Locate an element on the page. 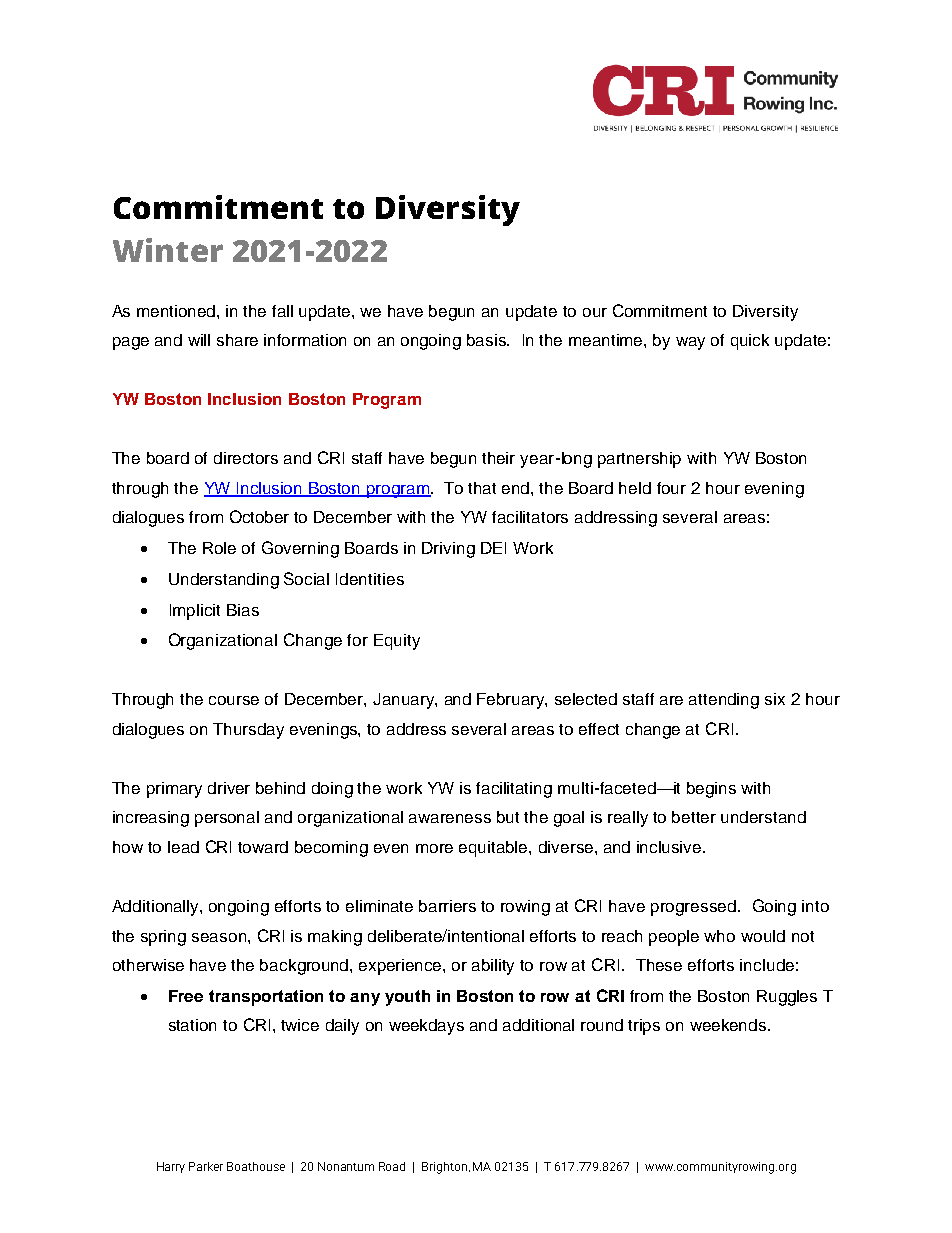 Image resolution: width=952 pixels, height=1233 pixels. quick is located at coordinates (750, 342).
